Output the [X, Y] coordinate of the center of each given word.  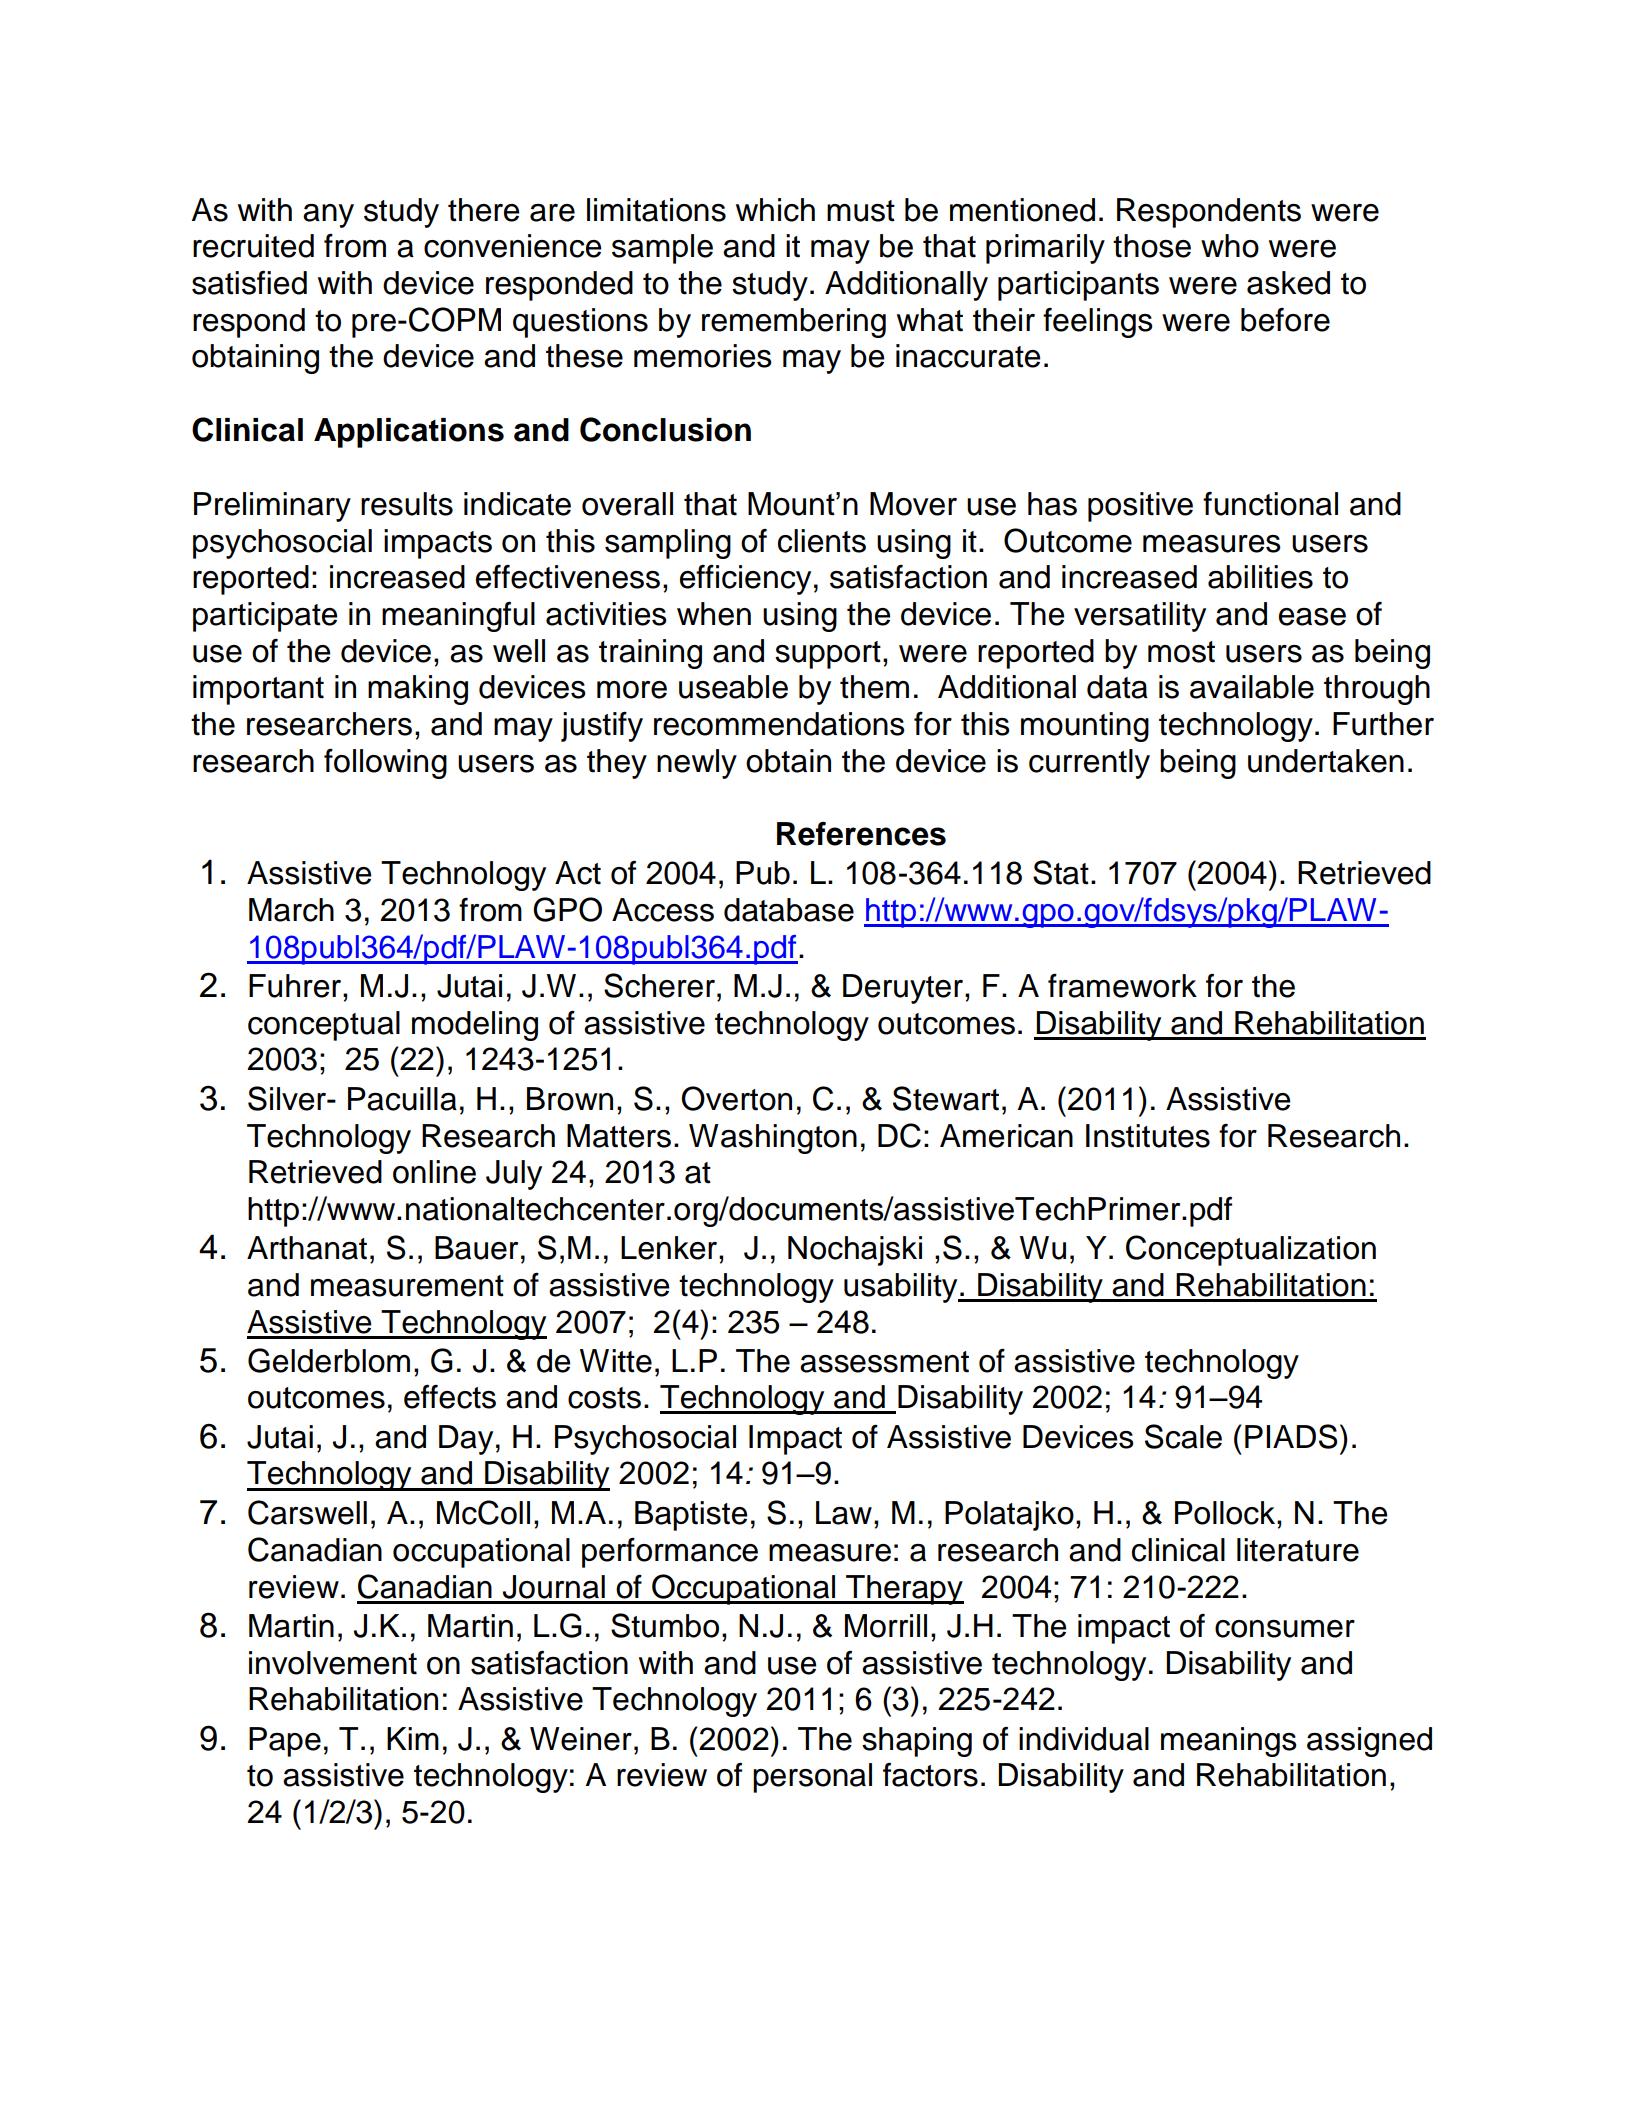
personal [812, 1778]
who [1230, 246]
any [328, 216]
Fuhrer [296, 986]
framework [1122, 985]
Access [663, 910]
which [775, 210]
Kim [413, 1738]
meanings [1229, 1742]
